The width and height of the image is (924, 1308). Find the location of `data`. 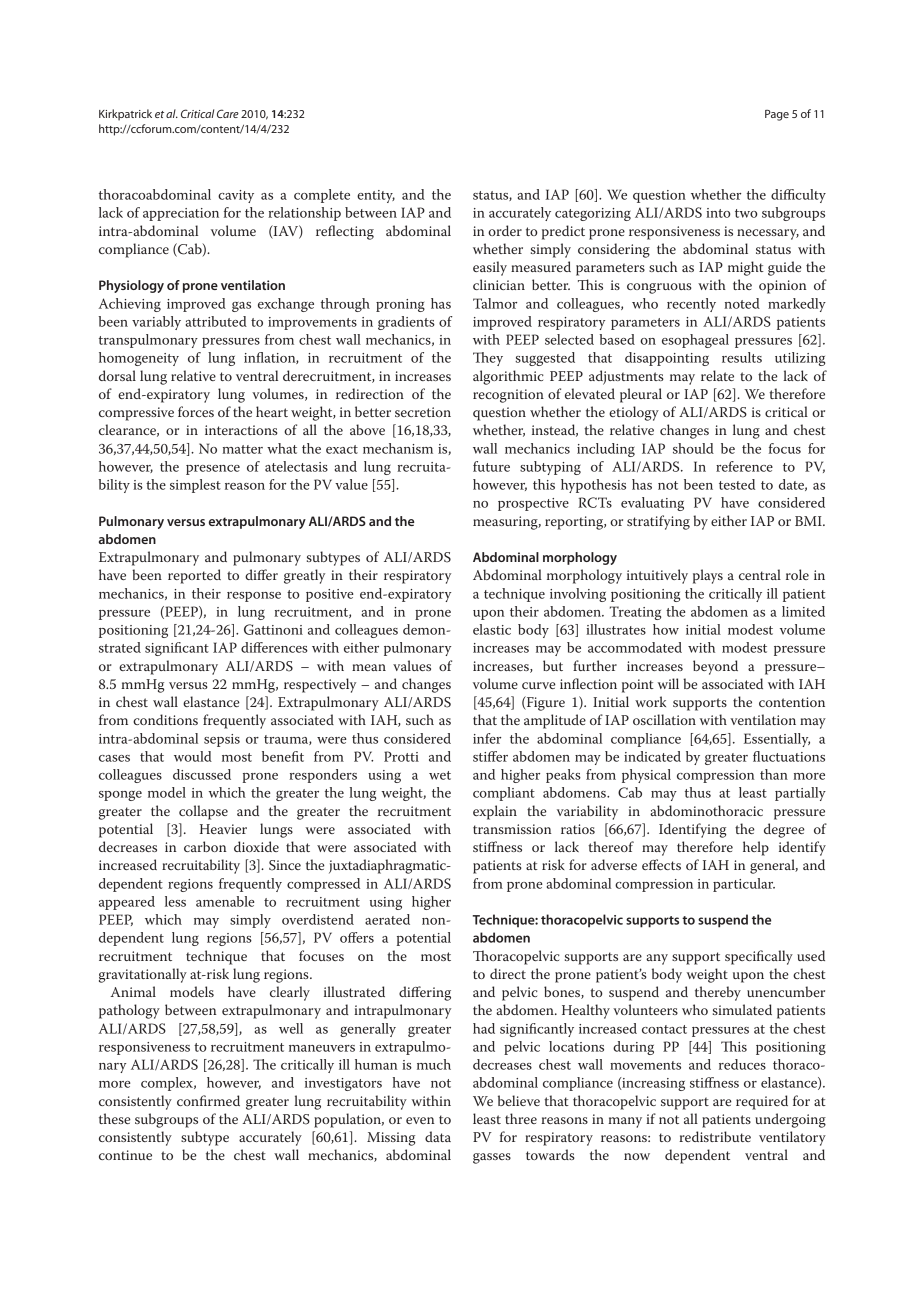

data is located at coordinates (438, 1136).
